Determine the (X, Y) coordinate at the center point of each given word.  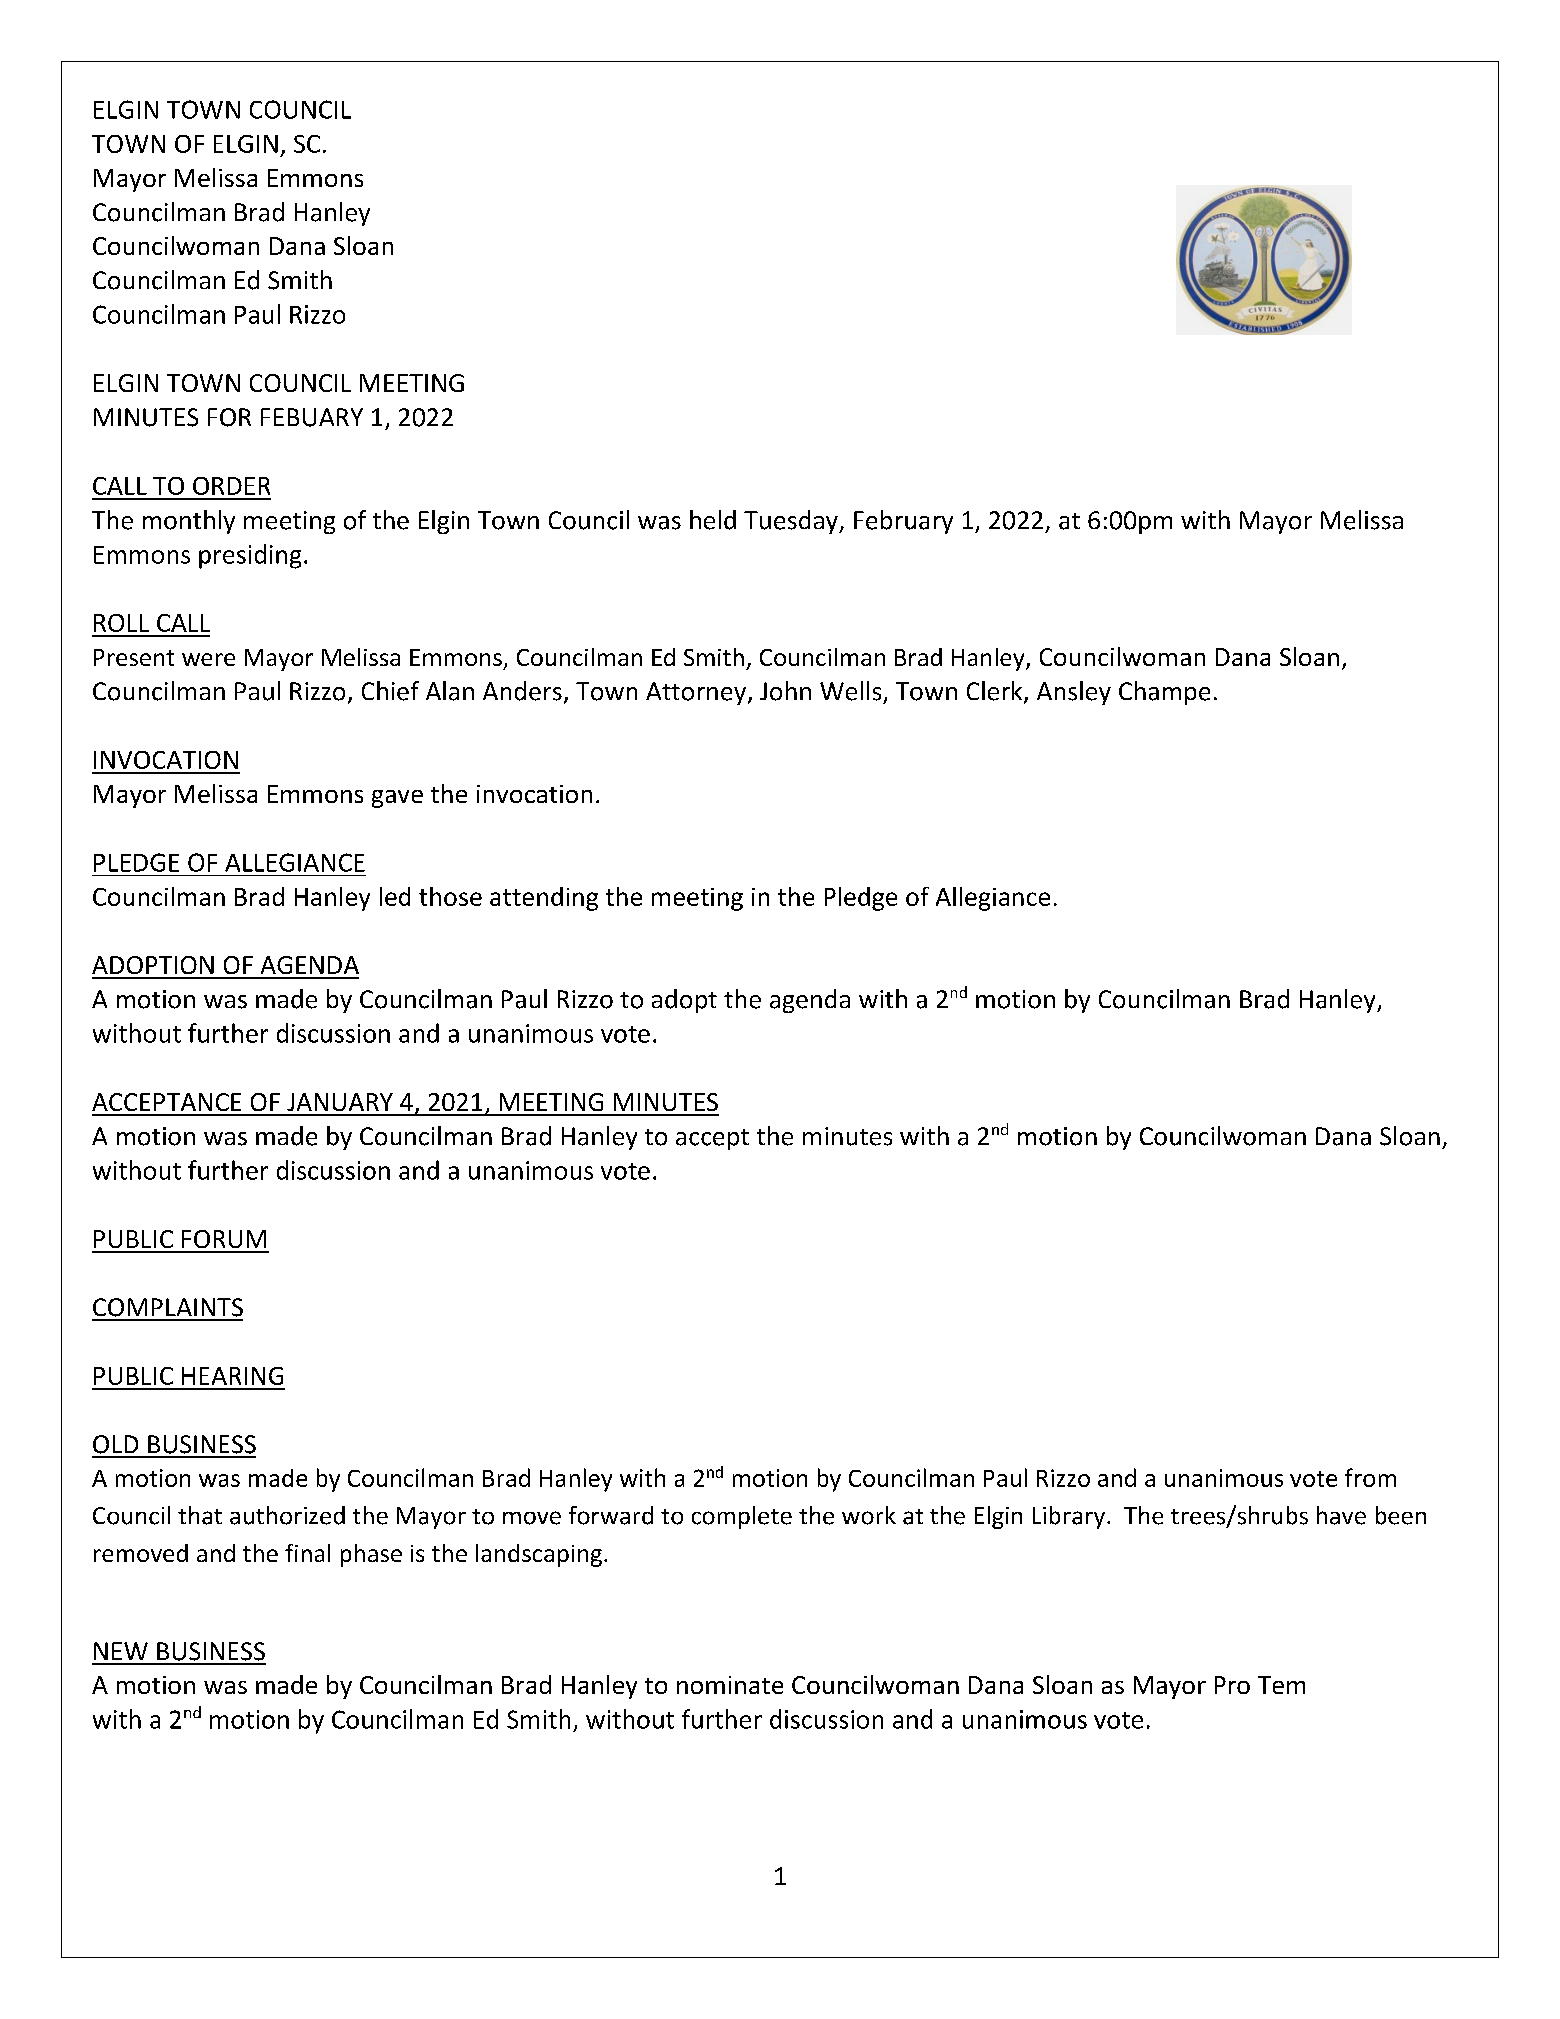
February (903, 522)
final (307, 1553)
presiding (250, 556)
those (450, 896)
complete (742, 1517)
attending (544, 899)
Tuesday (792, 522)
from (1370, 1477)
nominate (730, 1685)
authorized (287, 1515)
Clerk (996, 692)
